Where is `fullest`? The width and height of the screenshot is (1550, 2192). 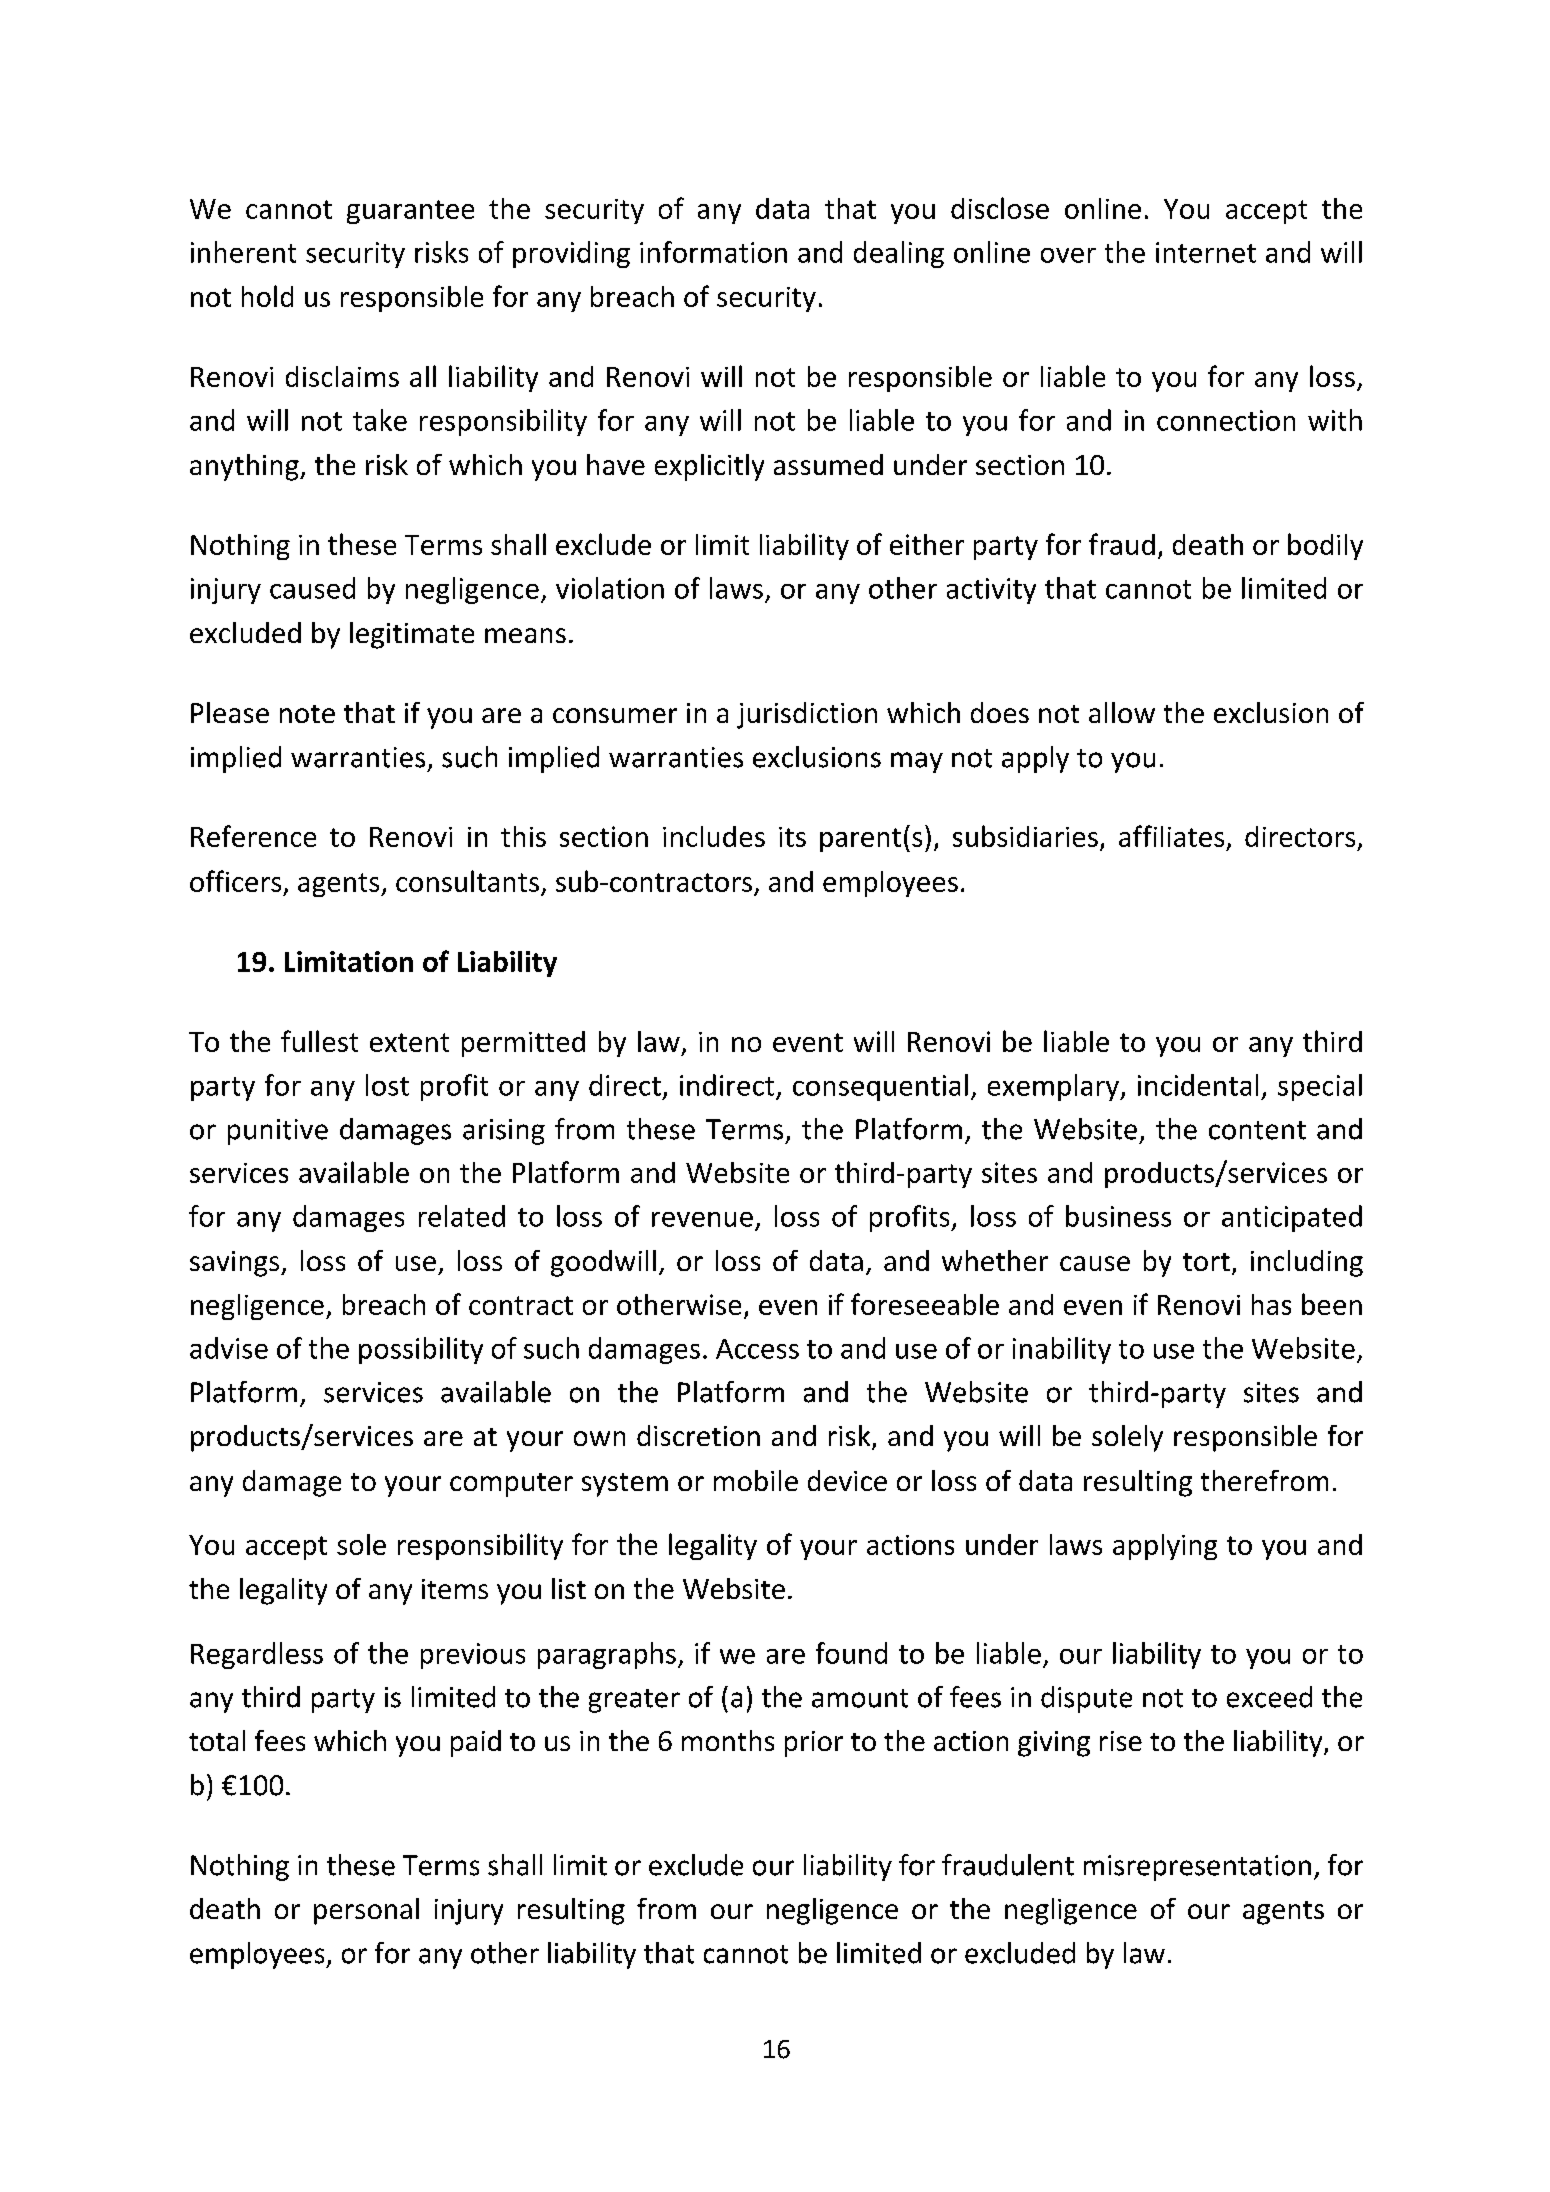 fullest is located at coordinates (319, 1041).
